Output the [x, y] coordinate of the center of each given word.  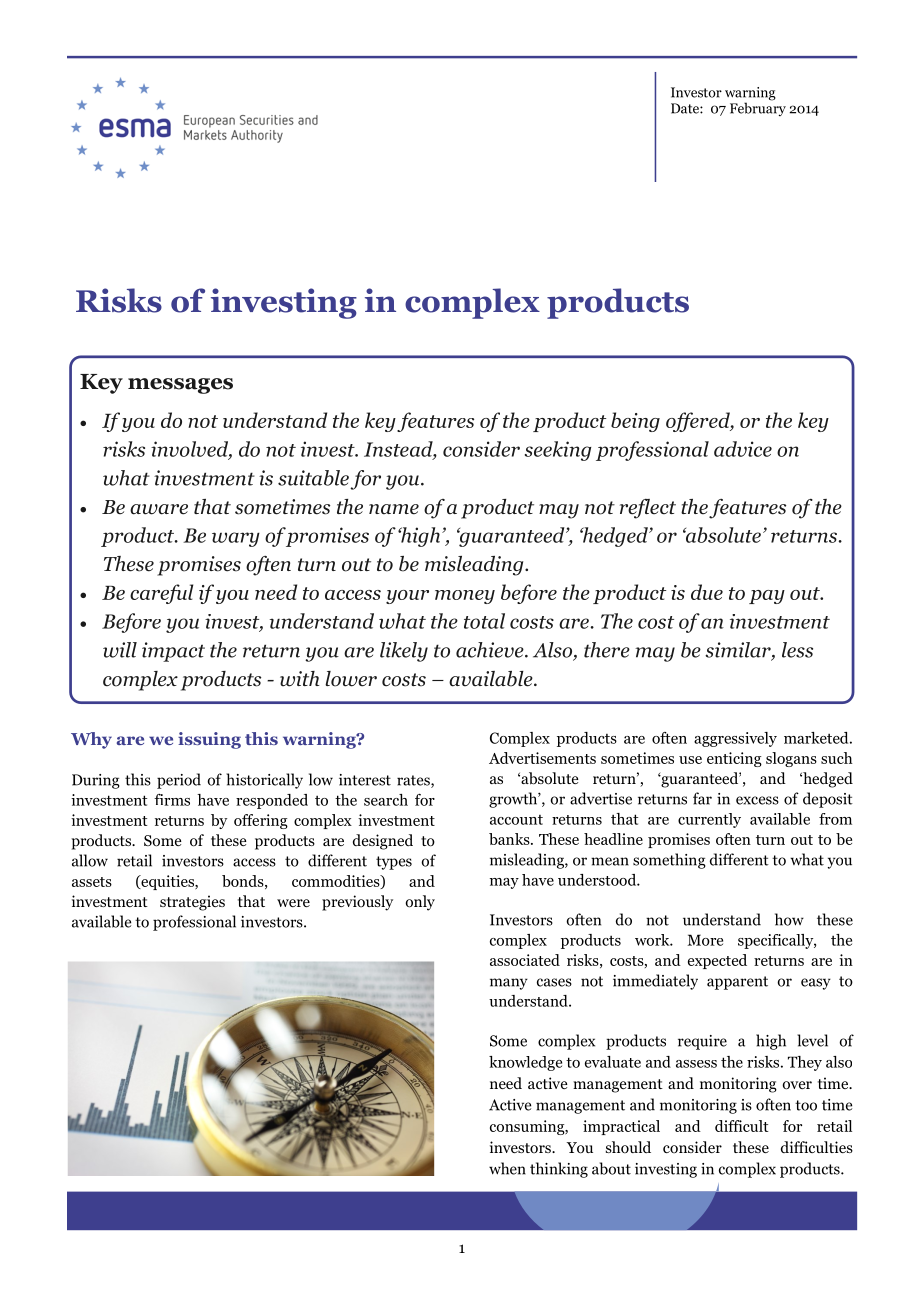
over [797, 1085]
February [758, 108]
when [507, 1168]
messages [180, 386]
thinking [559, 1170]
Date [686, 108]
